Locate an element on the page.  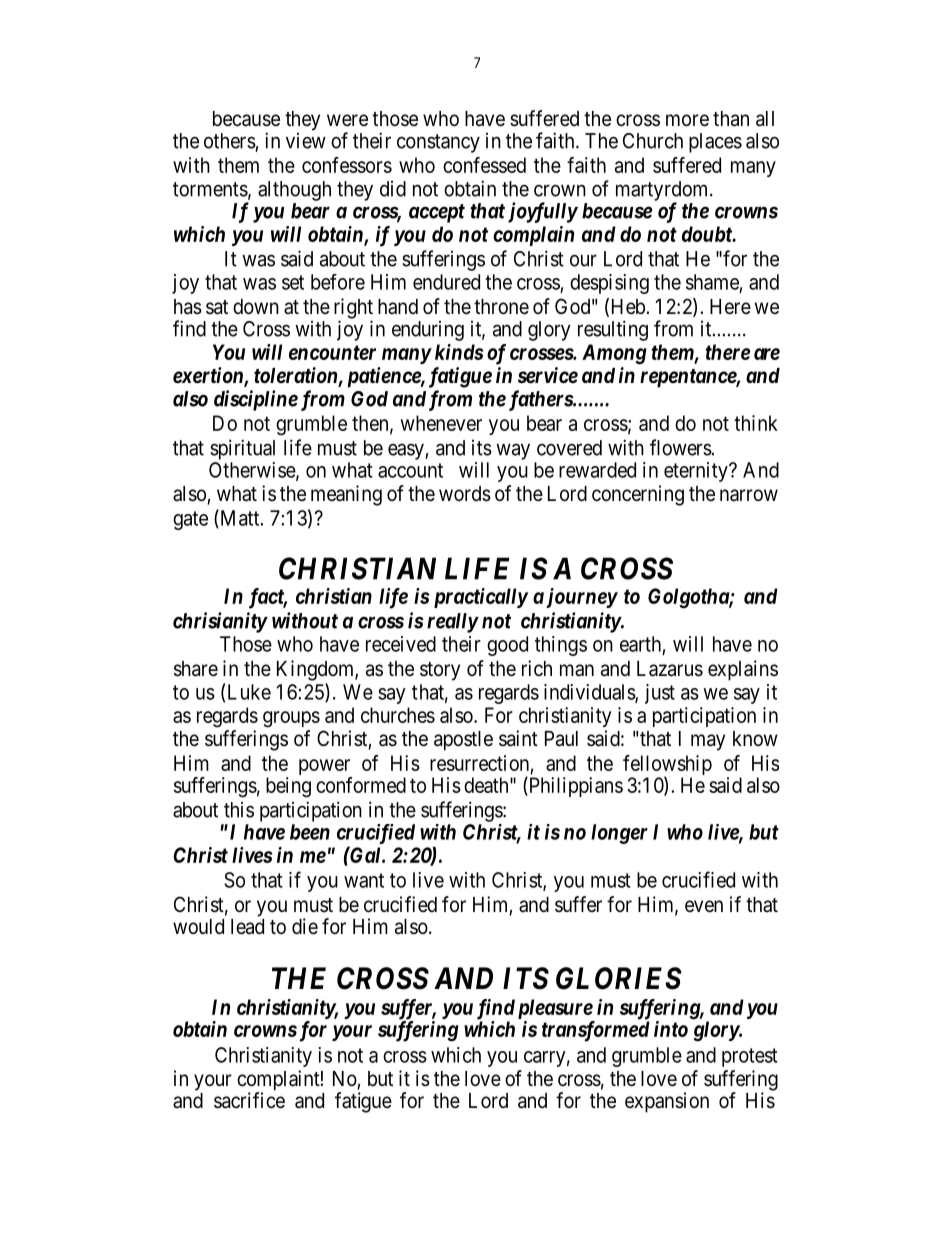
places is located at coordinates (715, 143).
